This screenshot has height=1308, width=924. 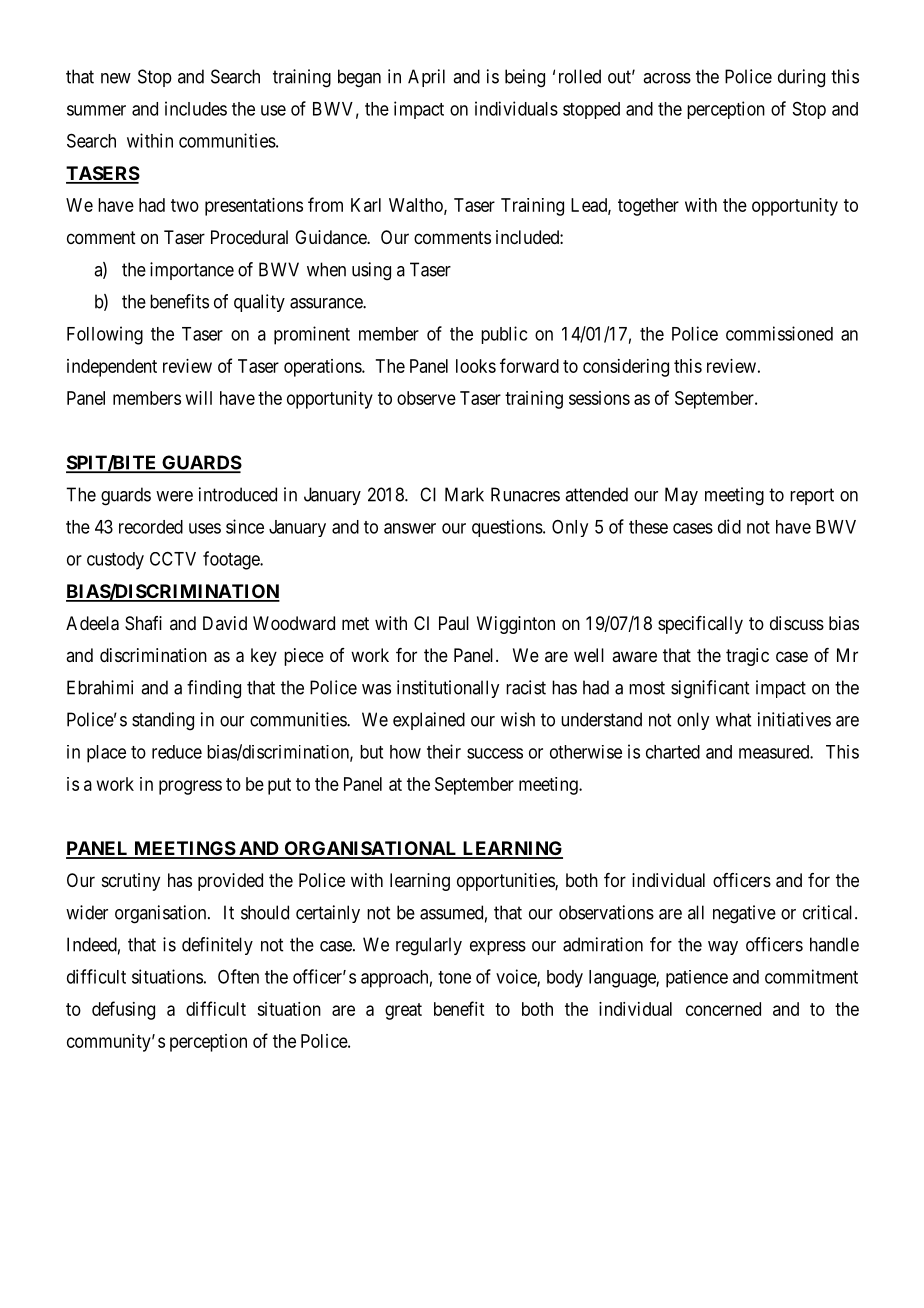 What do you see at coordinates (196, 108) in the screenshot?
I see `includes` at bounding box center [196, 108].
